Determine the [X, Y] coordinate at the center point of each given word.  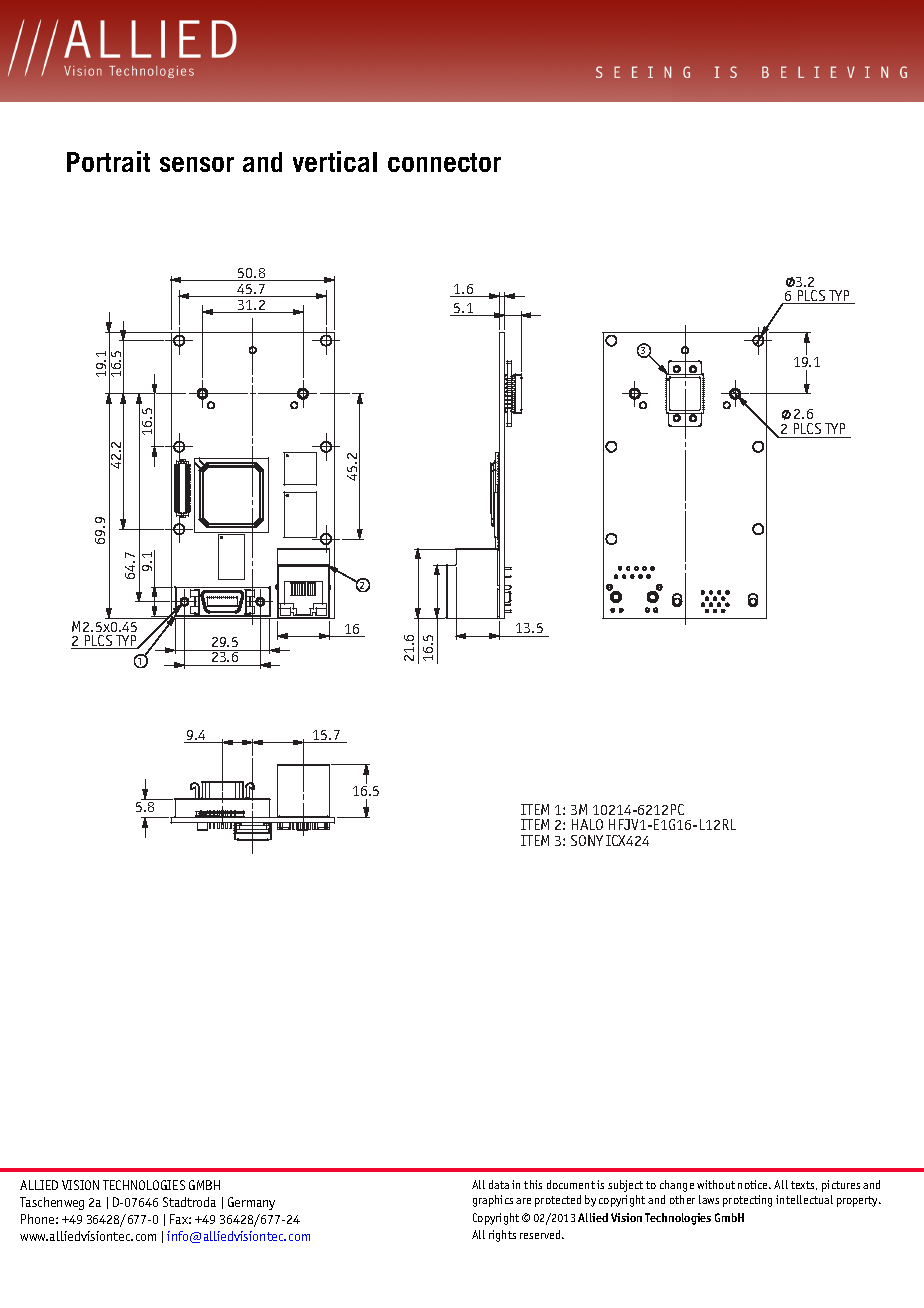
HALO [587, 824]
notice [754, 1184]
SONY [587, 840]
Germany [251, 1203]
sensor [197, 164]
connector [444, 162]
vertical [335, 161]
